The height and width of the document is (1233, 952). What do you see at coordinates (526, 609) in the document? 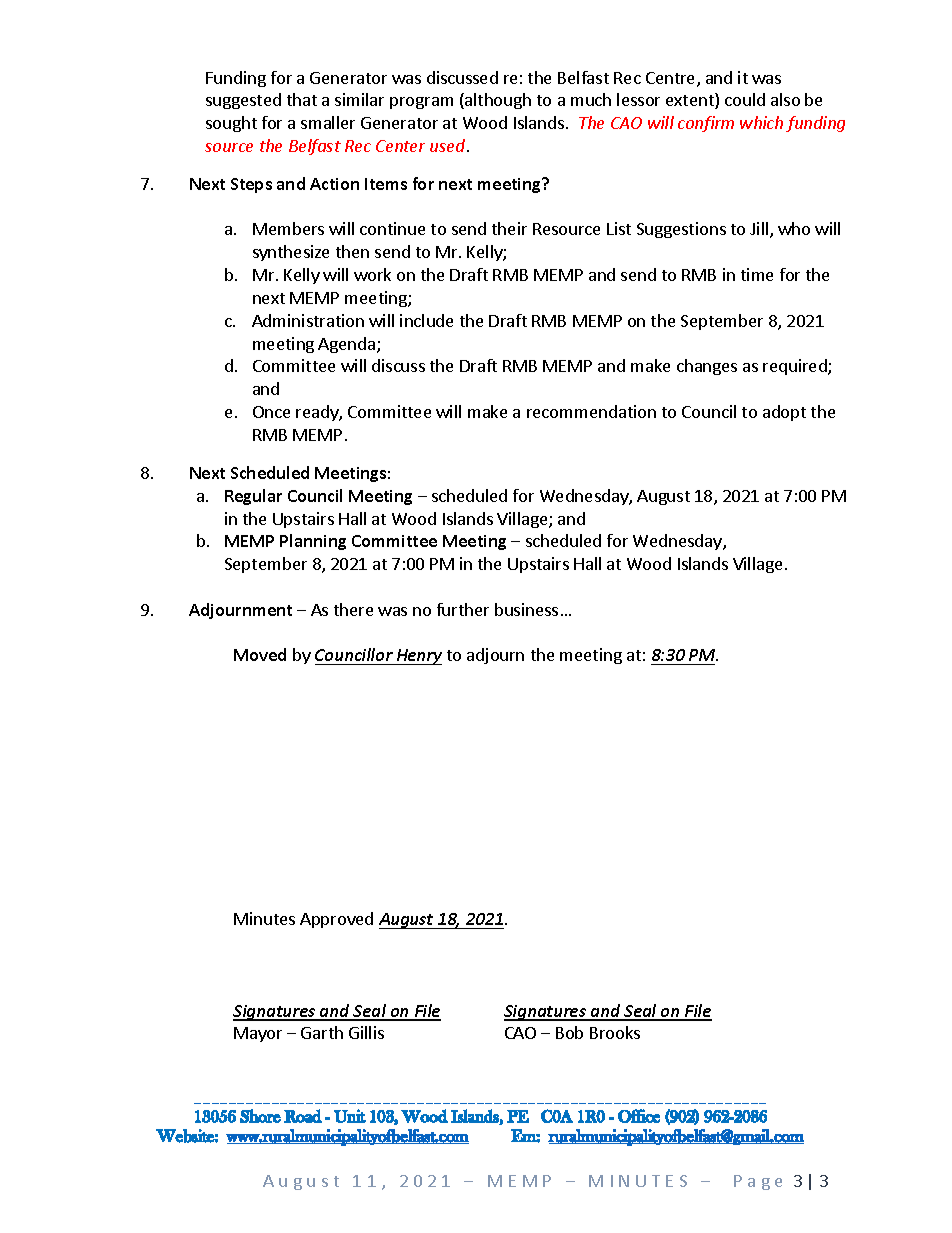
I see `business` at bounding box center [526, 609].
